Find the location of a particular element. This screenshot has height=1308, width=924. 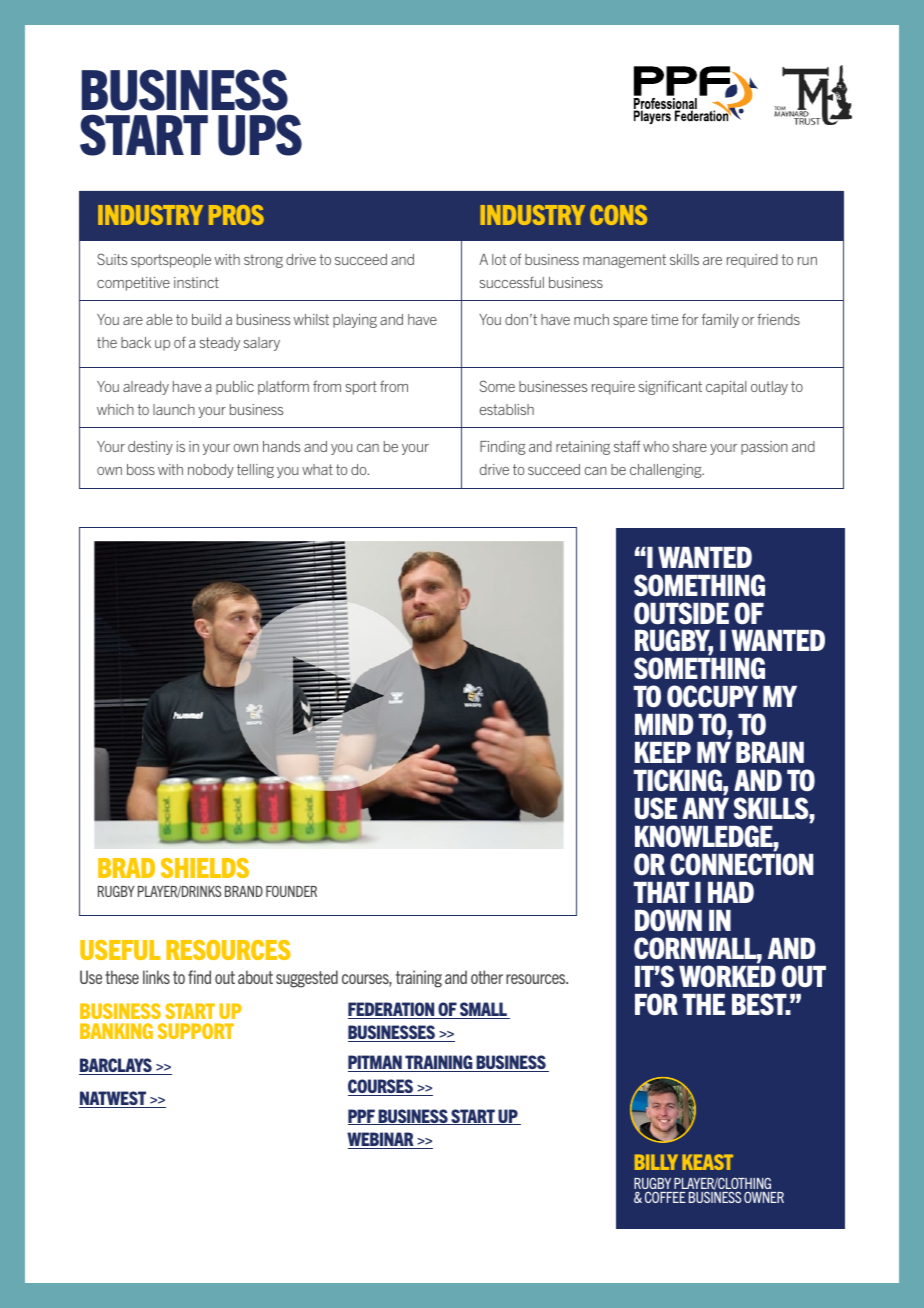

OCCUPY is located at coordinates (712, 696).
